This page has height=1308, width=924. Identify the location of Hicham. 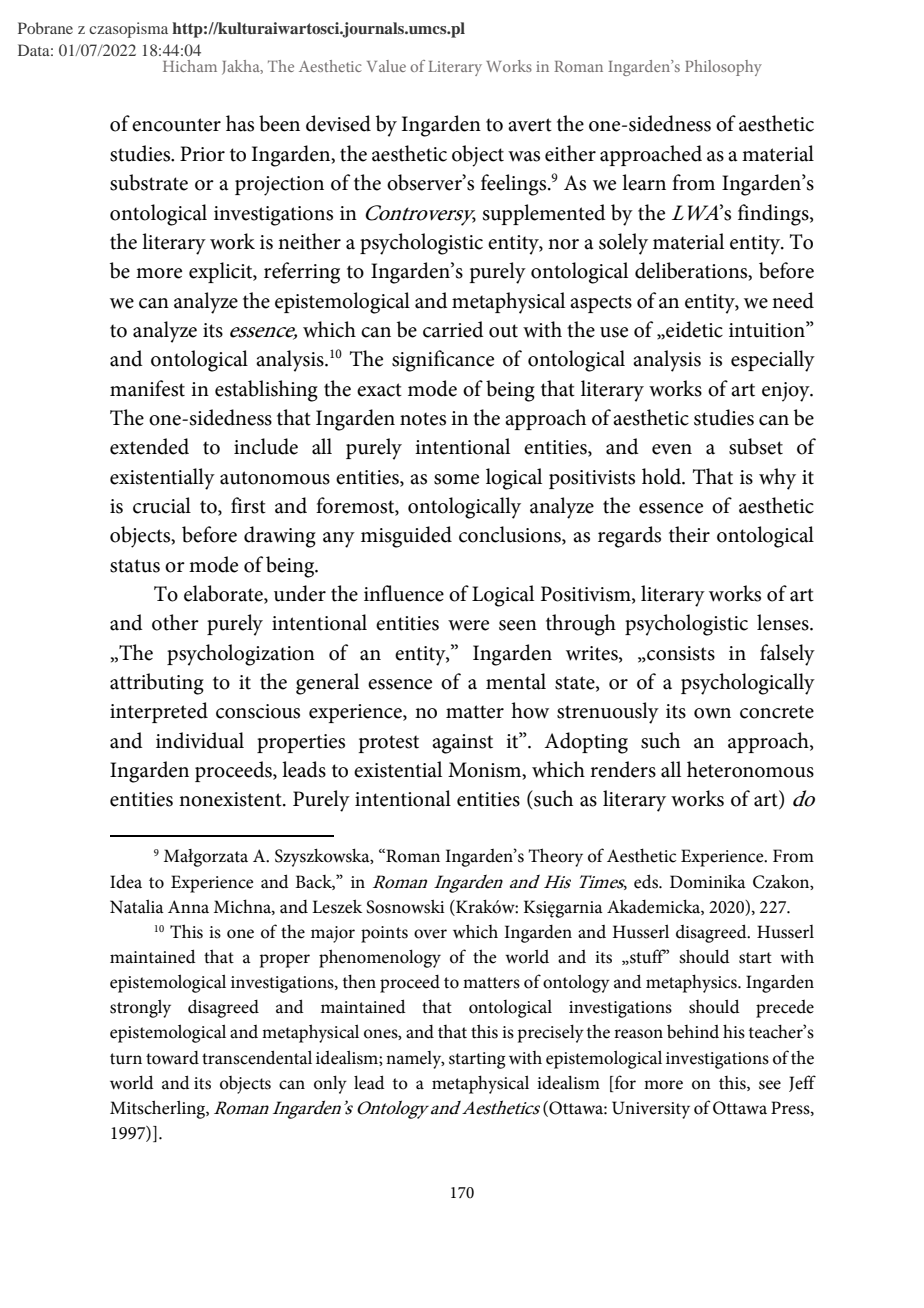
(190, 66).
